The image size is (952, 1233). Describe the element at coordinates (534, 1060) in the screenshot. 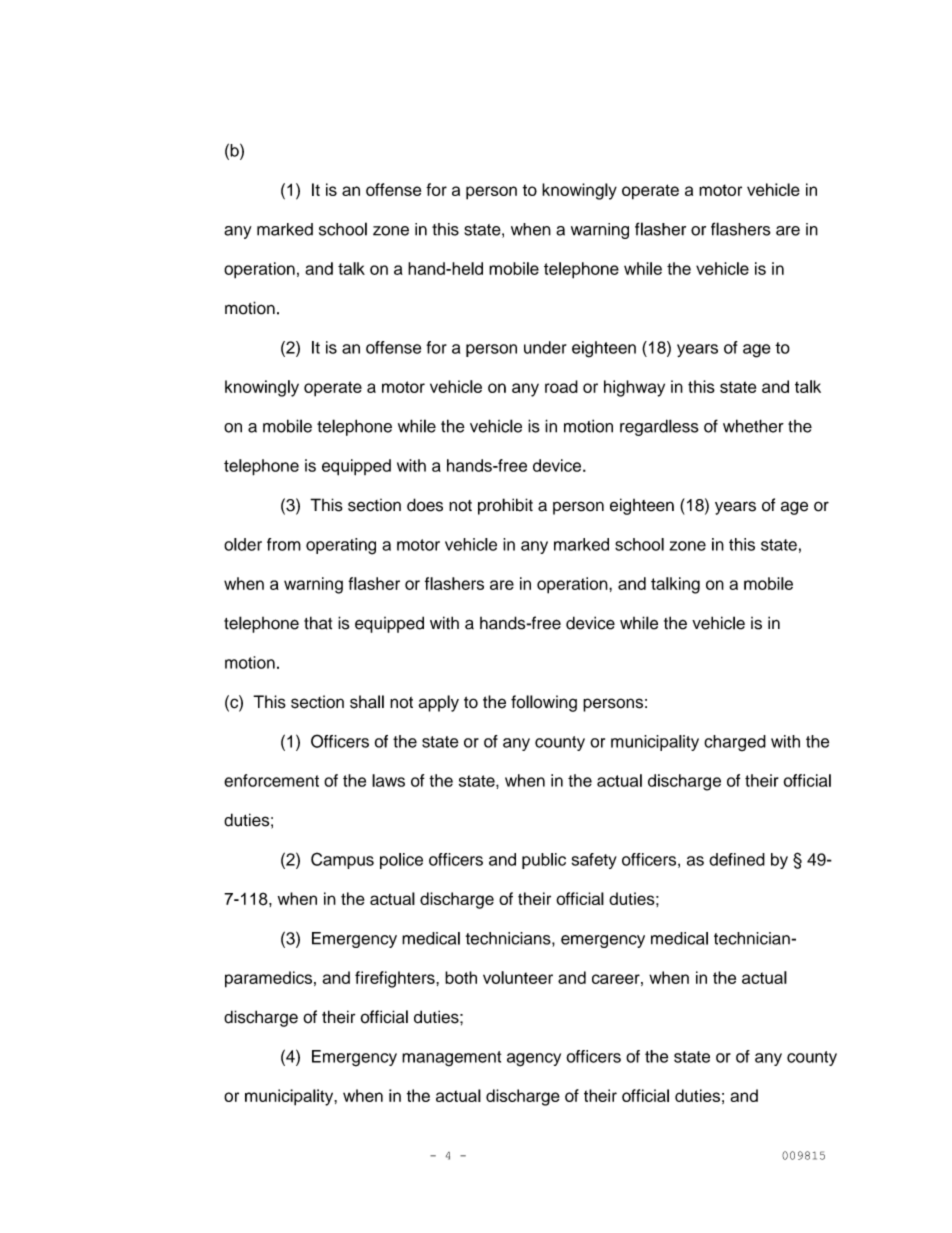

I see `agency` at that location.
